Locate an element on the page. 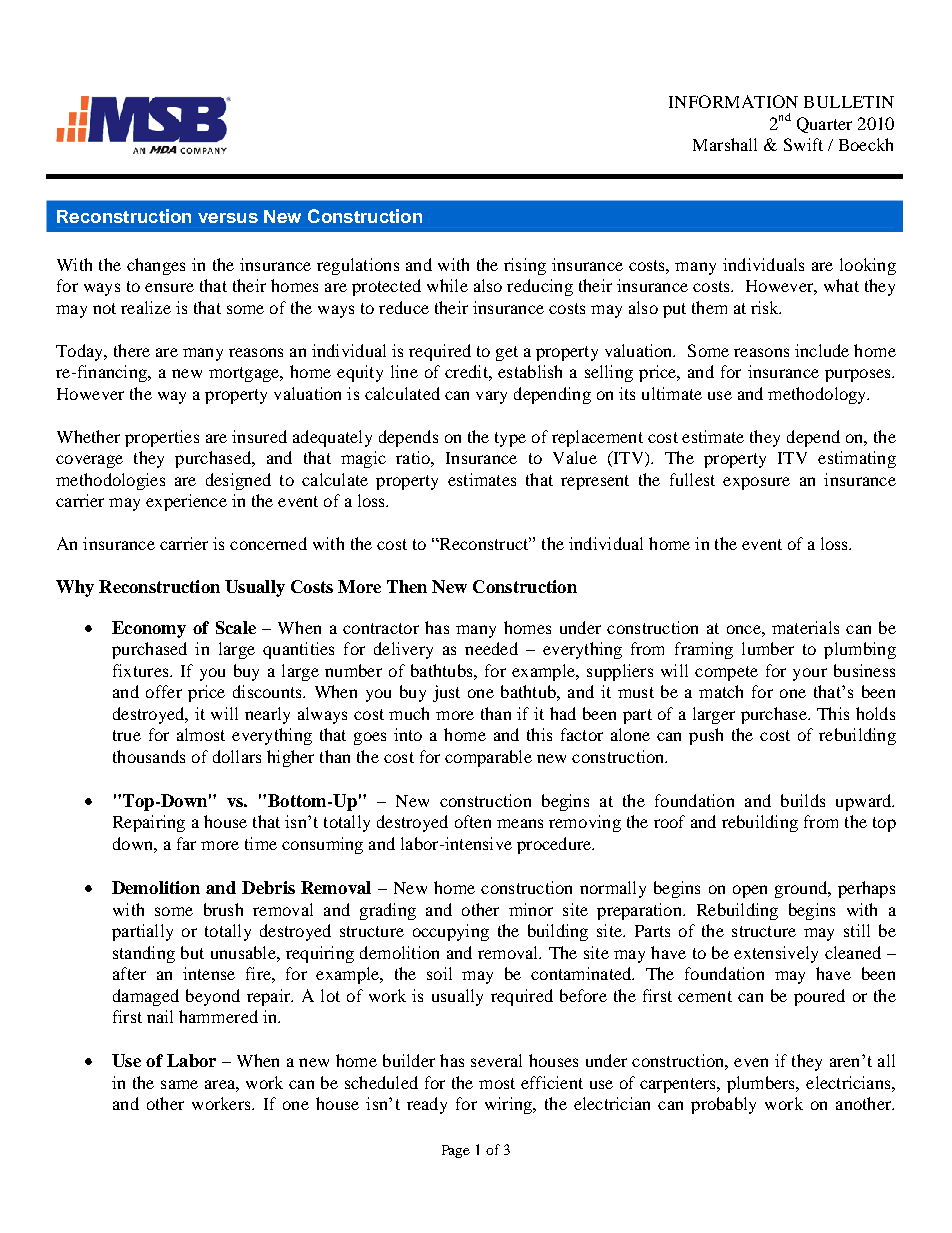  vary is located at coordinates (491, 397).
